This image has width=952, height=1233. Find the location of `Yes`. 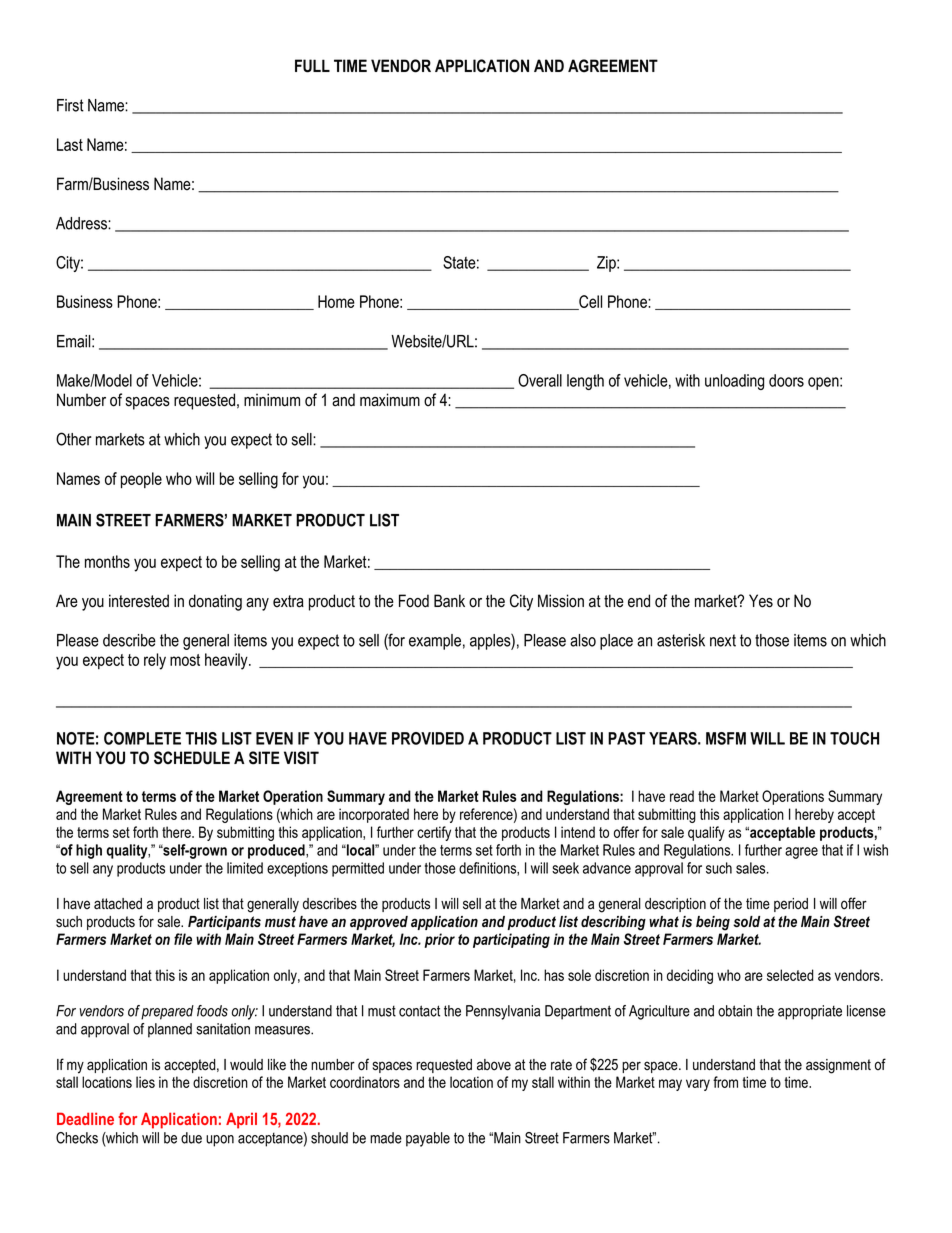

Yes is located at coordinates (761, 601).
